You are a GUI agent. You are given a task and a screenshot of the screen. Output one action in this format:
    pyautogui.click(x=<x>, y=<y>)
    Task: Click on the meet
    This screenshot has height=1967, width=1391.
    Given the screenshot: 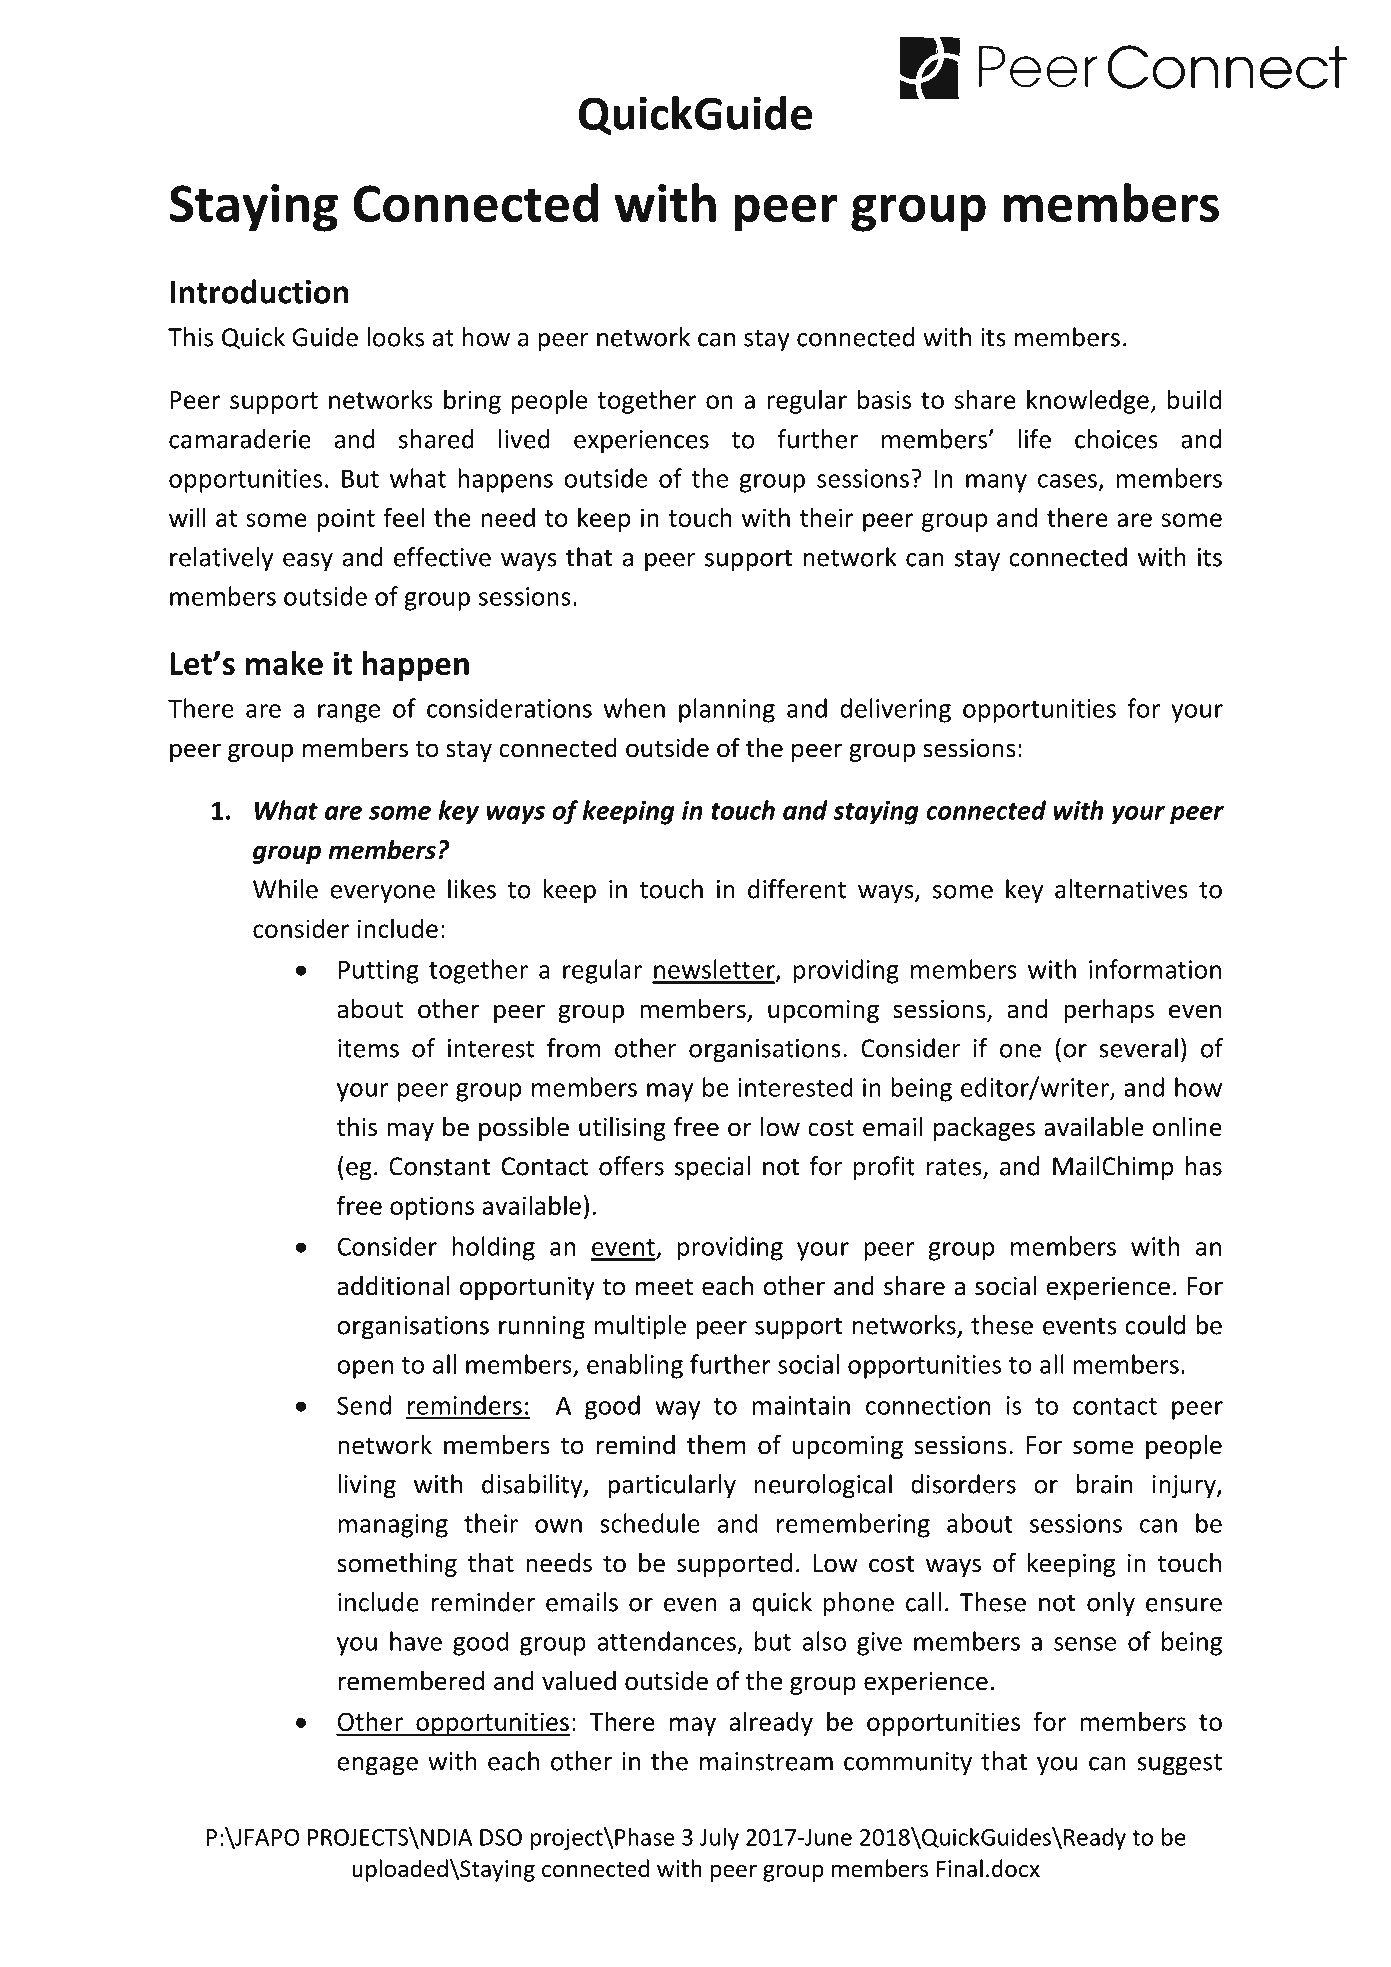 What is the action you would take?
    pyautogui.click(x=664, y=1287)
